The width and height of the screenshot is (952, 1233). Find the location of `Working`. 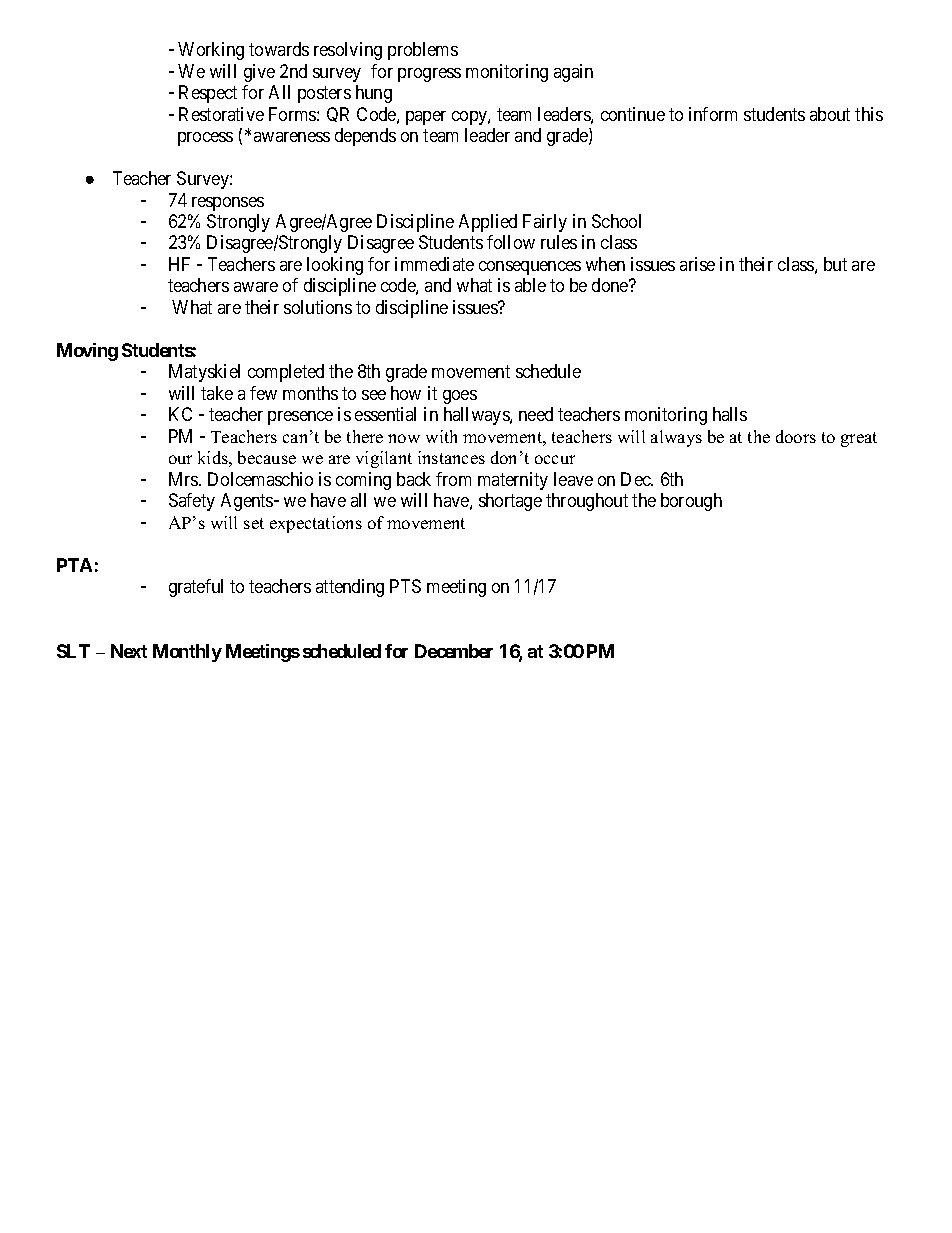

Working is located at coordinates (211, 51).
